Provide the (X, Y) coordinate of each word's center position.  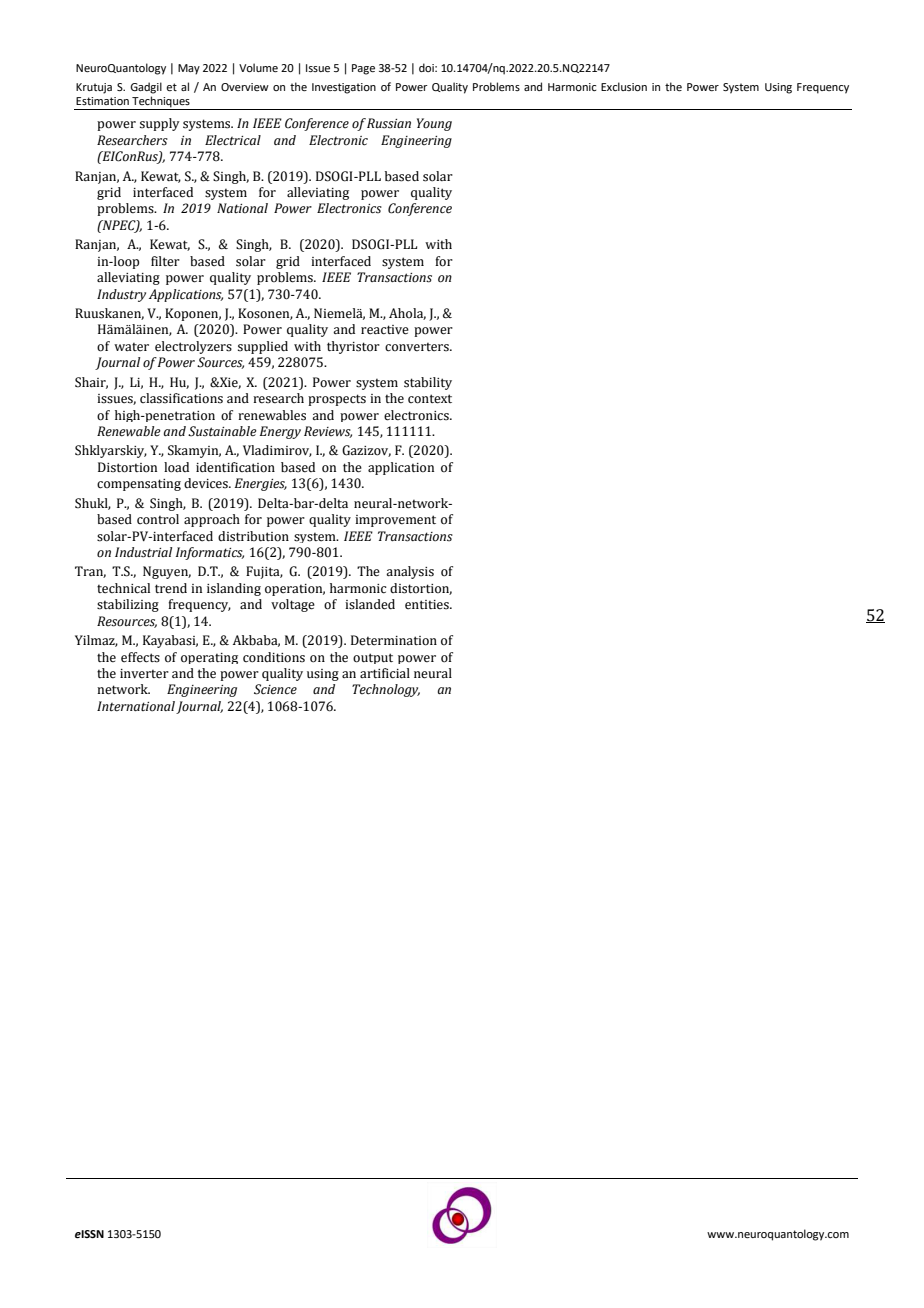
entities (428, 605)
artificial (385, 673)
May (189, 69)
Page (363, 69)
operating (209, 658)
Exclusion (624, 86)
